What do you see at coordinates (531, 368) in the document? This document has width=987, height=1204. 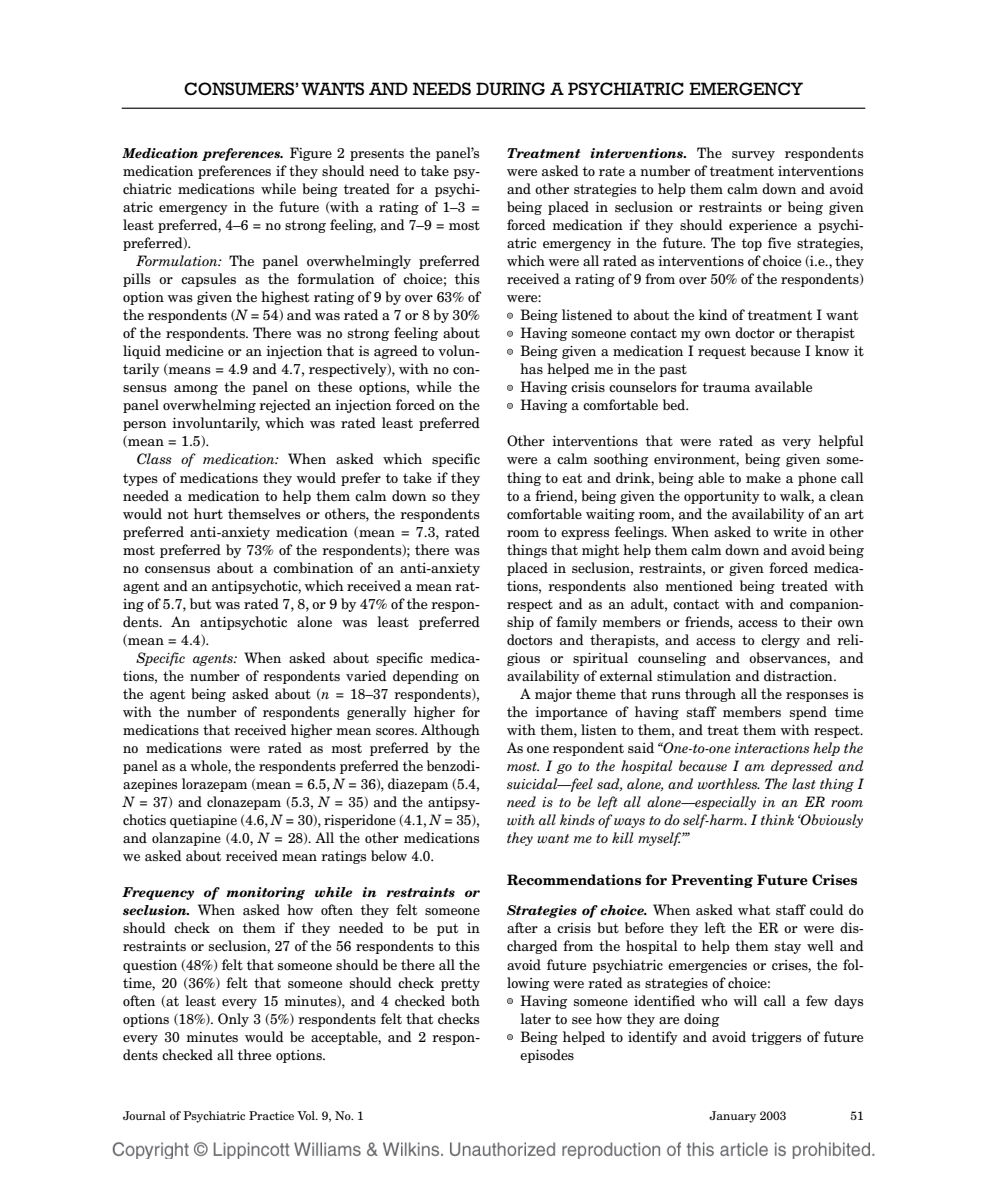 I see `has` at bounding box center [531, 368].
